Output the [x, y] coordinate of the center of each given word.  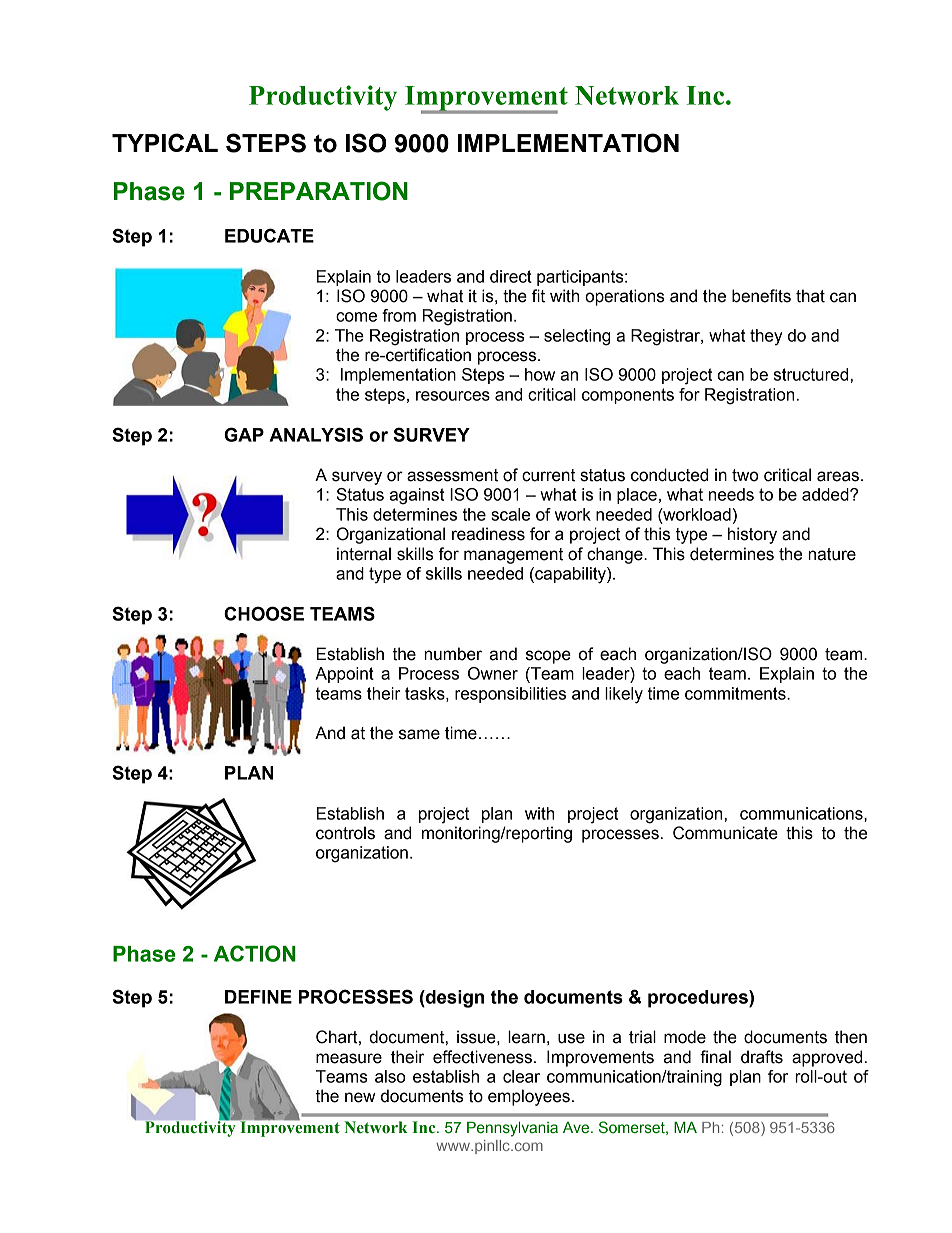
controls [345, 833]
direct [511, 276]
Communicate [725, 833]
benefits [761, 296]
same [419, 734]
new [360, 1097]
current [548, 475]
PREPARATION [319, 191]
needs [731, 494]
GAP [244, 434]
